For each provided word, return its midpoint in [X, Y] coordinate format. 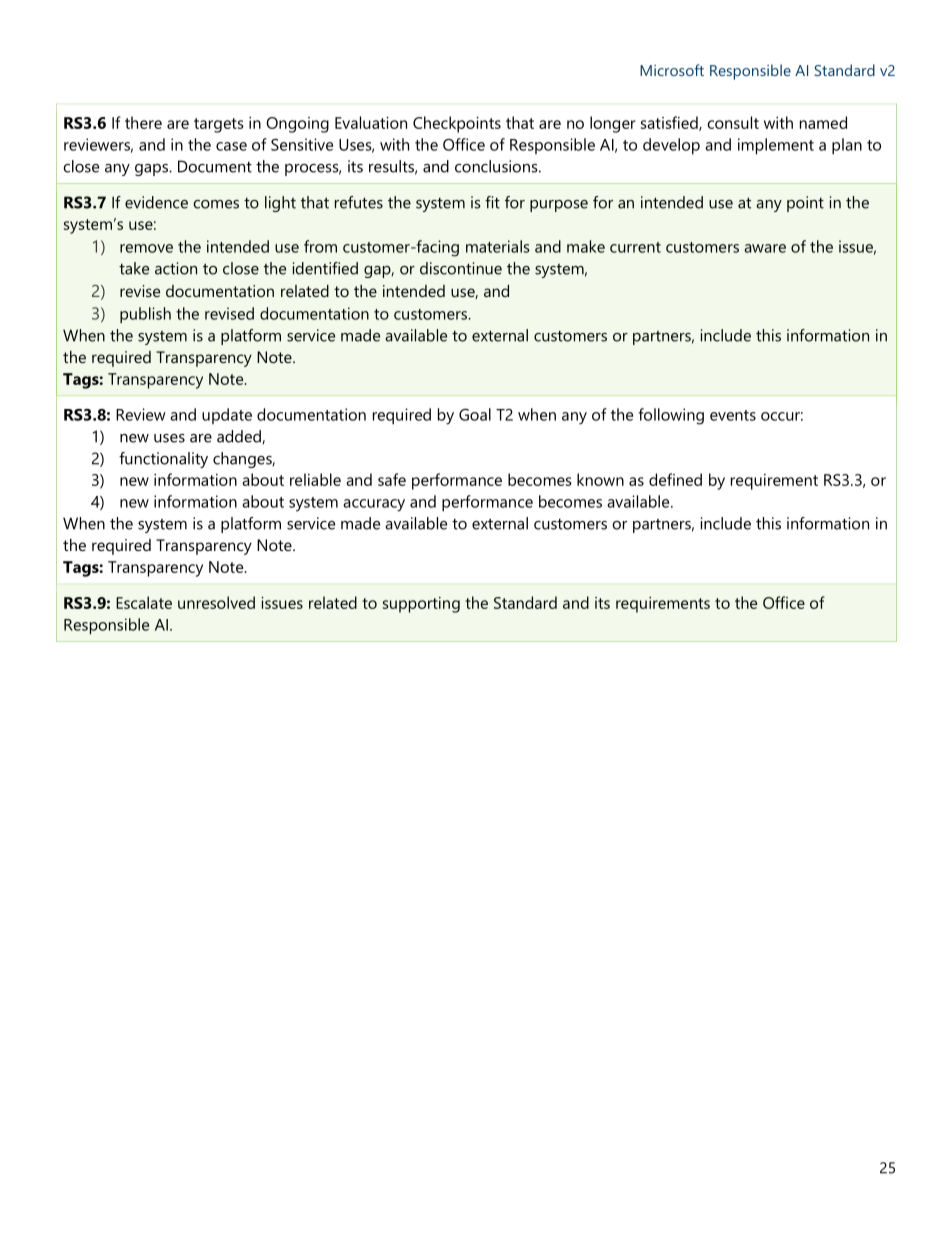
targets [219, 125]
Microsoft [672, 70]
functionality [163, 460]
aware [765, 248]
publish [145, 315]
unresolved [216, 602]
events [733, 415]
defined [675, 479]
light [280, 204]
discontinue [461, 268]
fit [492, 202]
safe [392, 479]
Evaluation [371, 122]
